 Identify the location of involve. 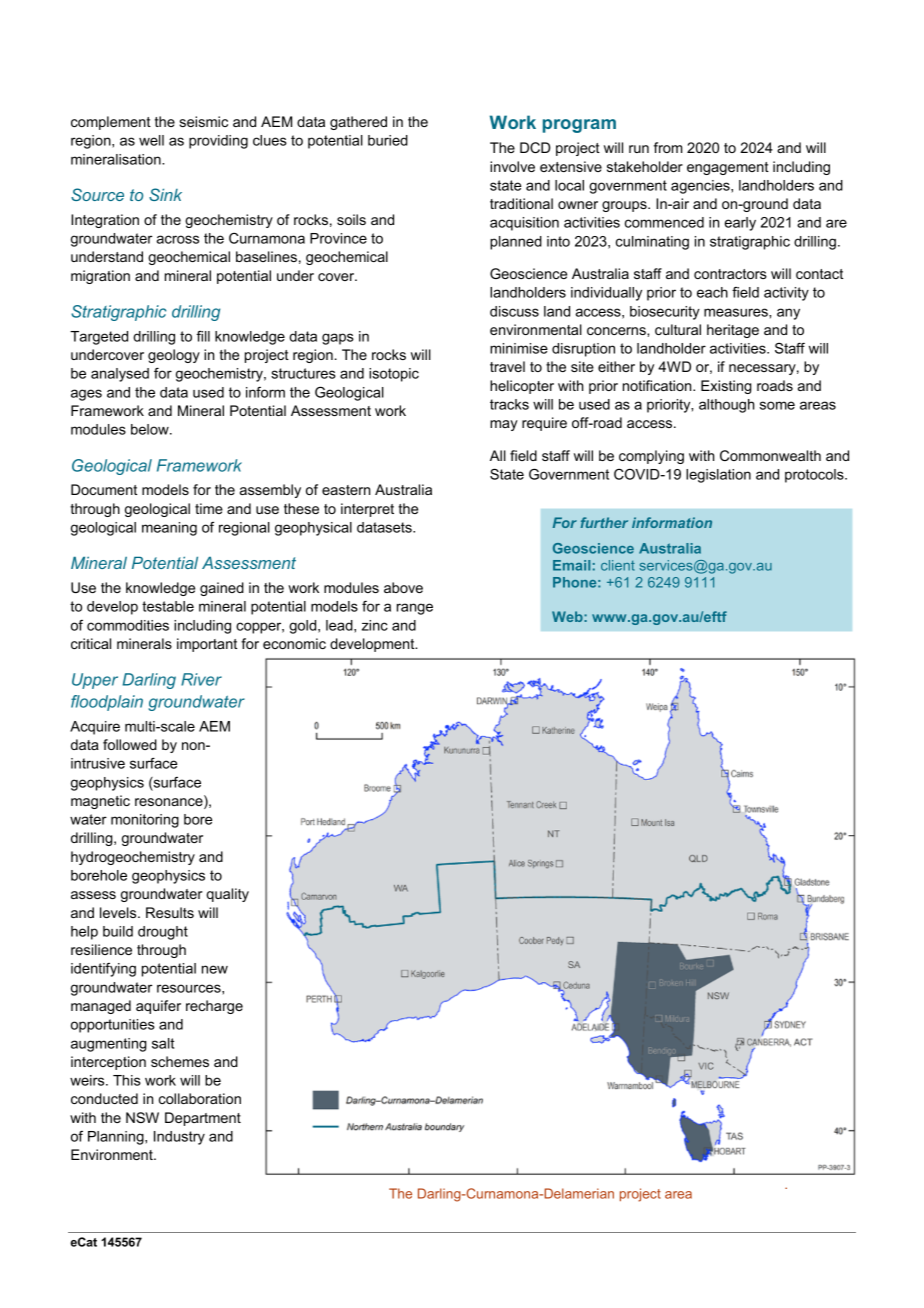
(512, 166).
